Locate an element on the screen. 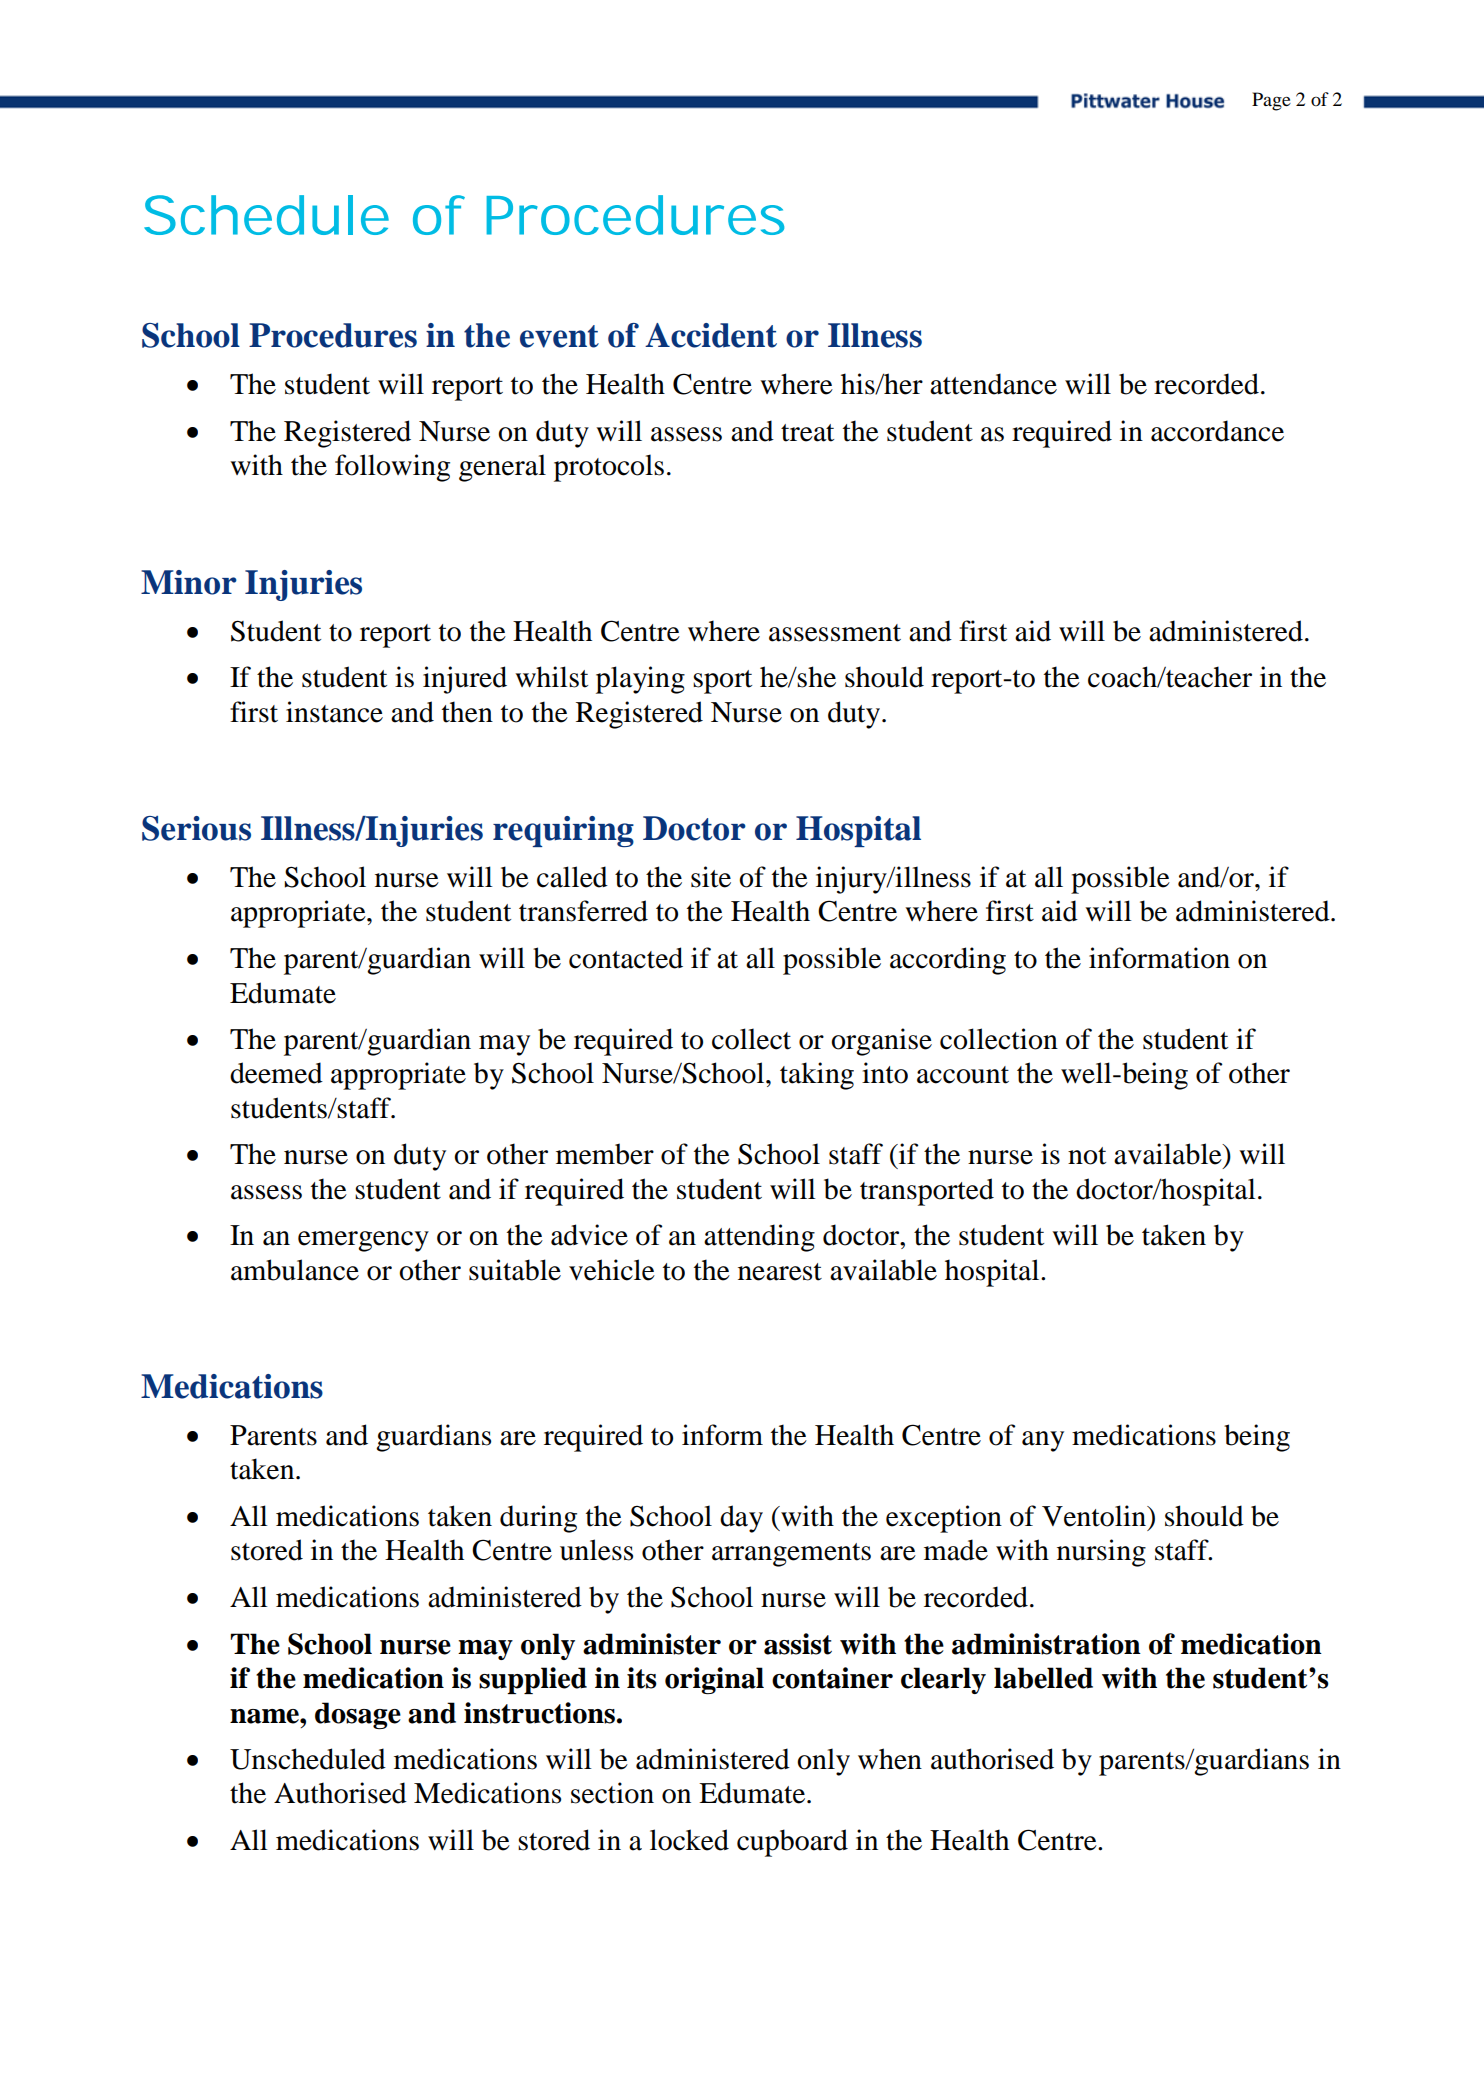 The height and width of the screenshot is (2099, 1484). during is located at coordinates (538, 1519).
